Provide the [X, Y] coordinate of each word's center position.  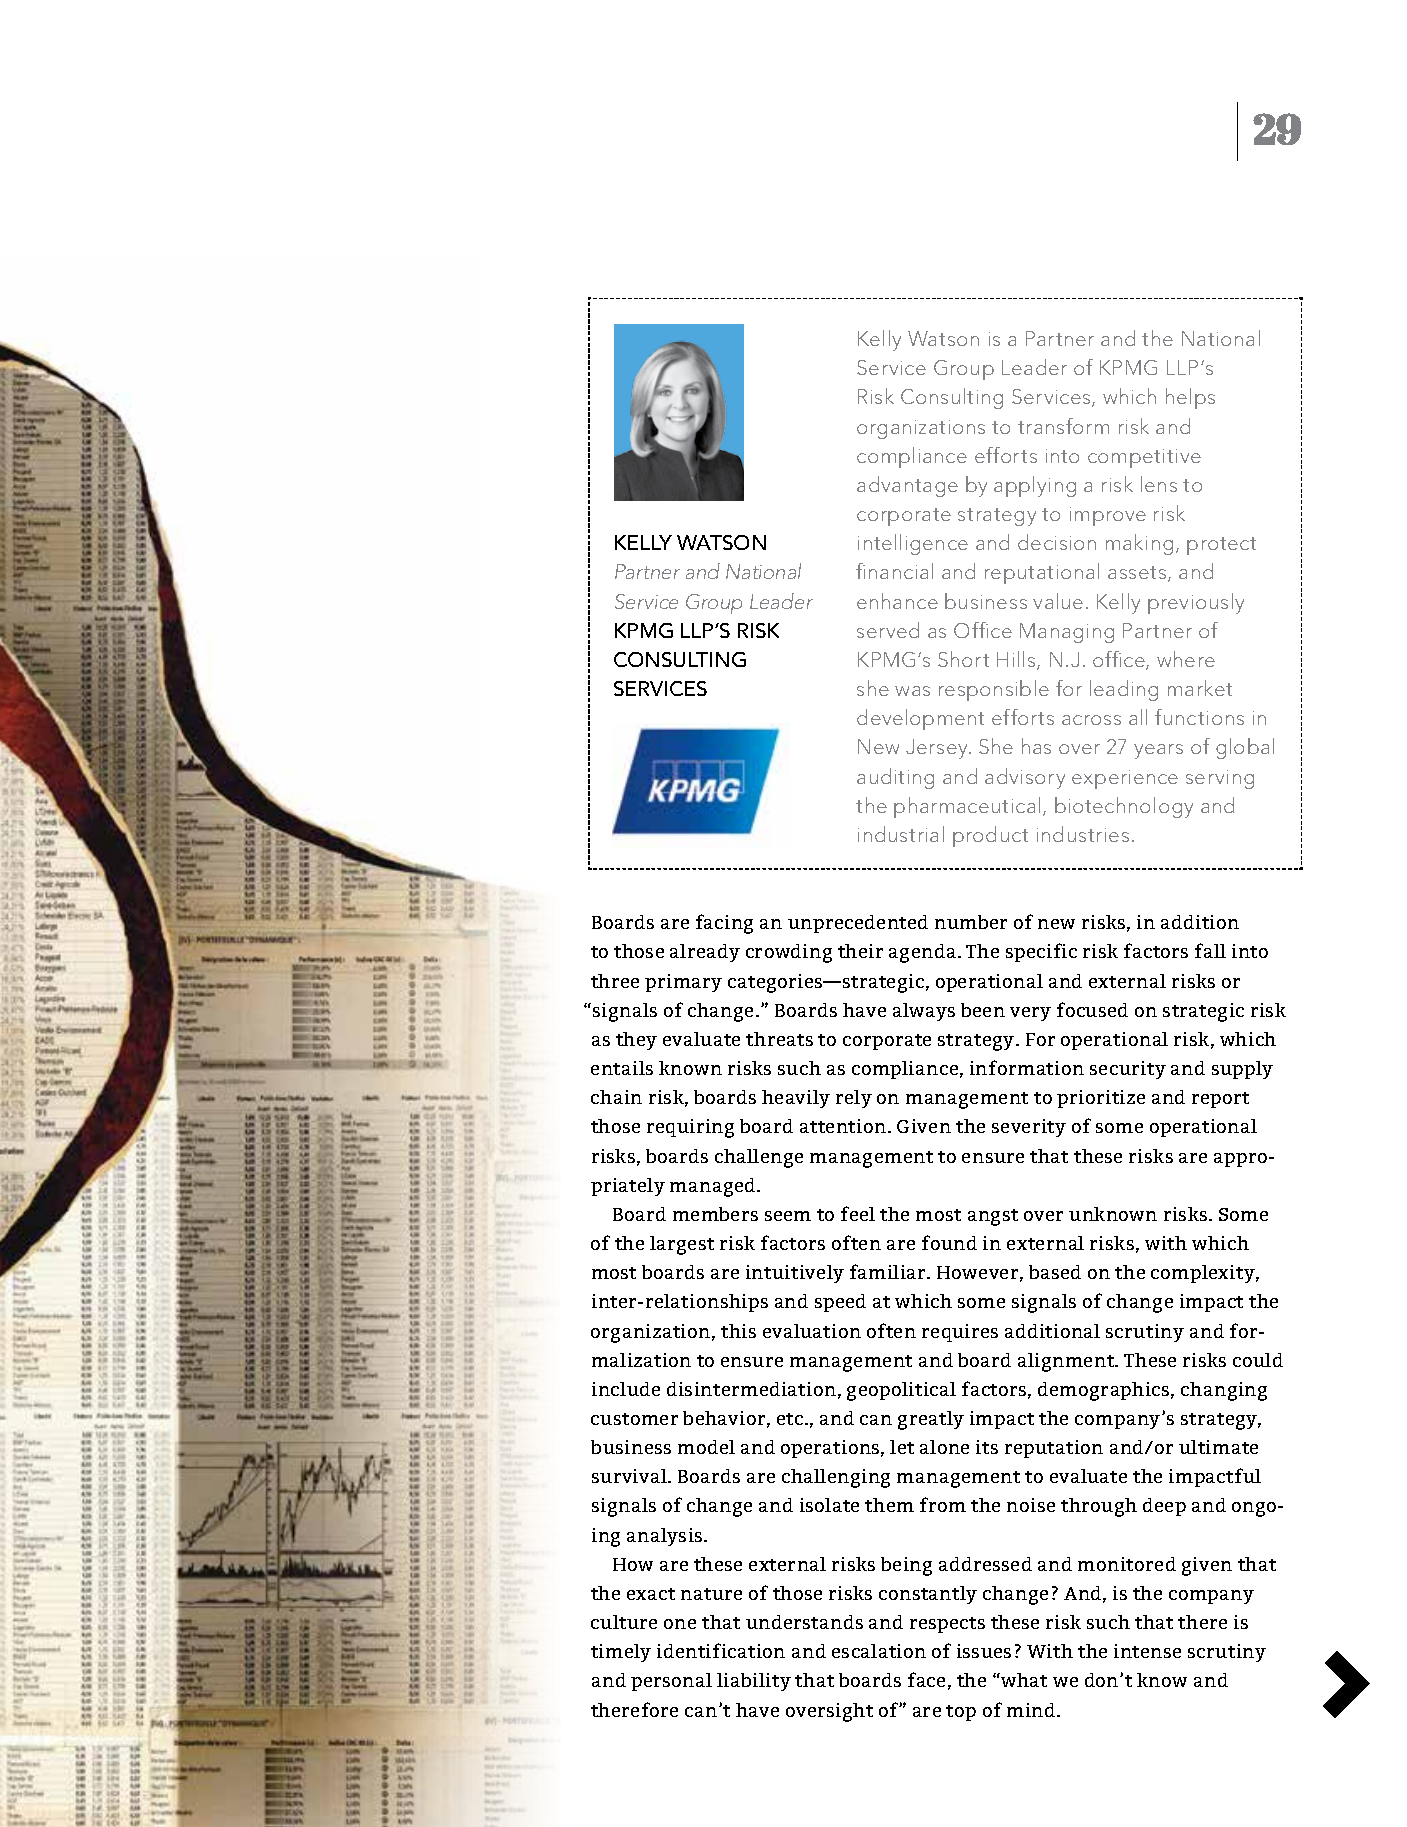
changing [1224, 1391]
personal [671, 1682]
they [636, 1041]
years [1158, 751]
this [738, 1331]
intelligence [913, 544]
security [1128, 1070]
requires [960, 1333]
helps [1190, 398]
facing [724, 924]
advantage [907, 486]
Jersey [938, 749]
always [924, 1012]
